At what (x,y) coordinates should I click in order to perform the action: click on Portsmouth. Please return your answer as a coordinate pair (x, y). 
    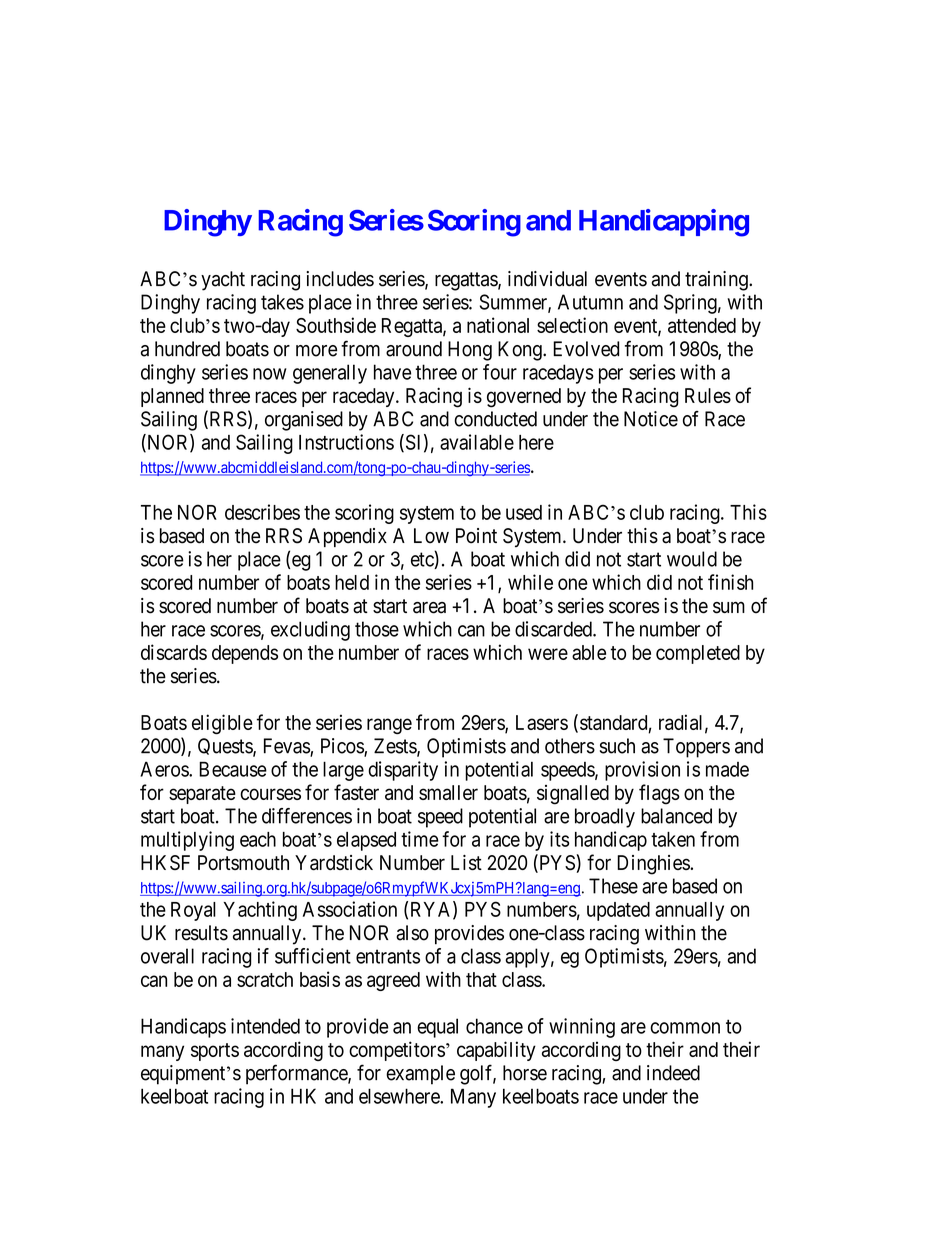
    Looking at the image, I should click on (243, 862).
